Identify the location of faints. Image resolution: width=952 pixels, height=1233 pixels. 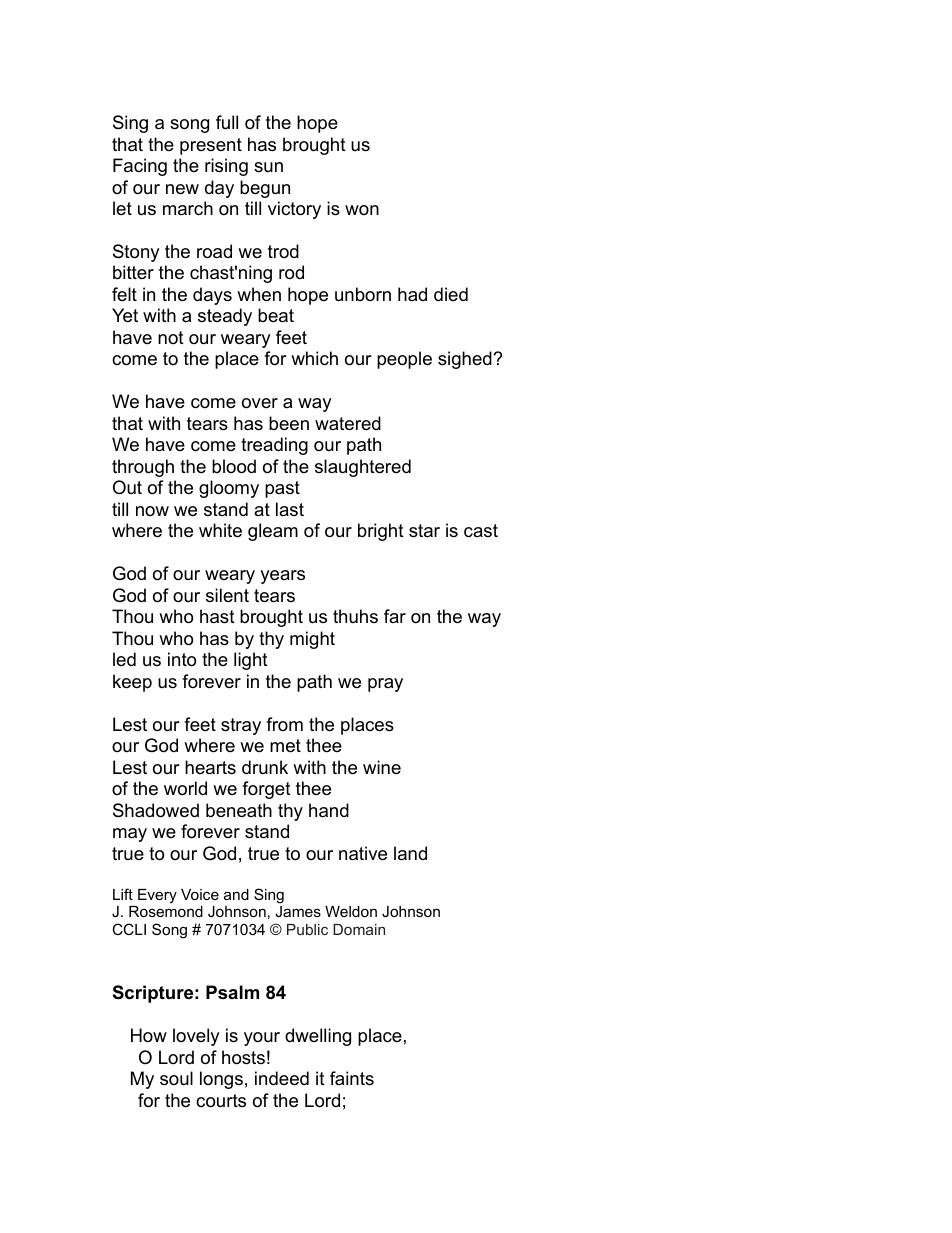
(352, 1078).
